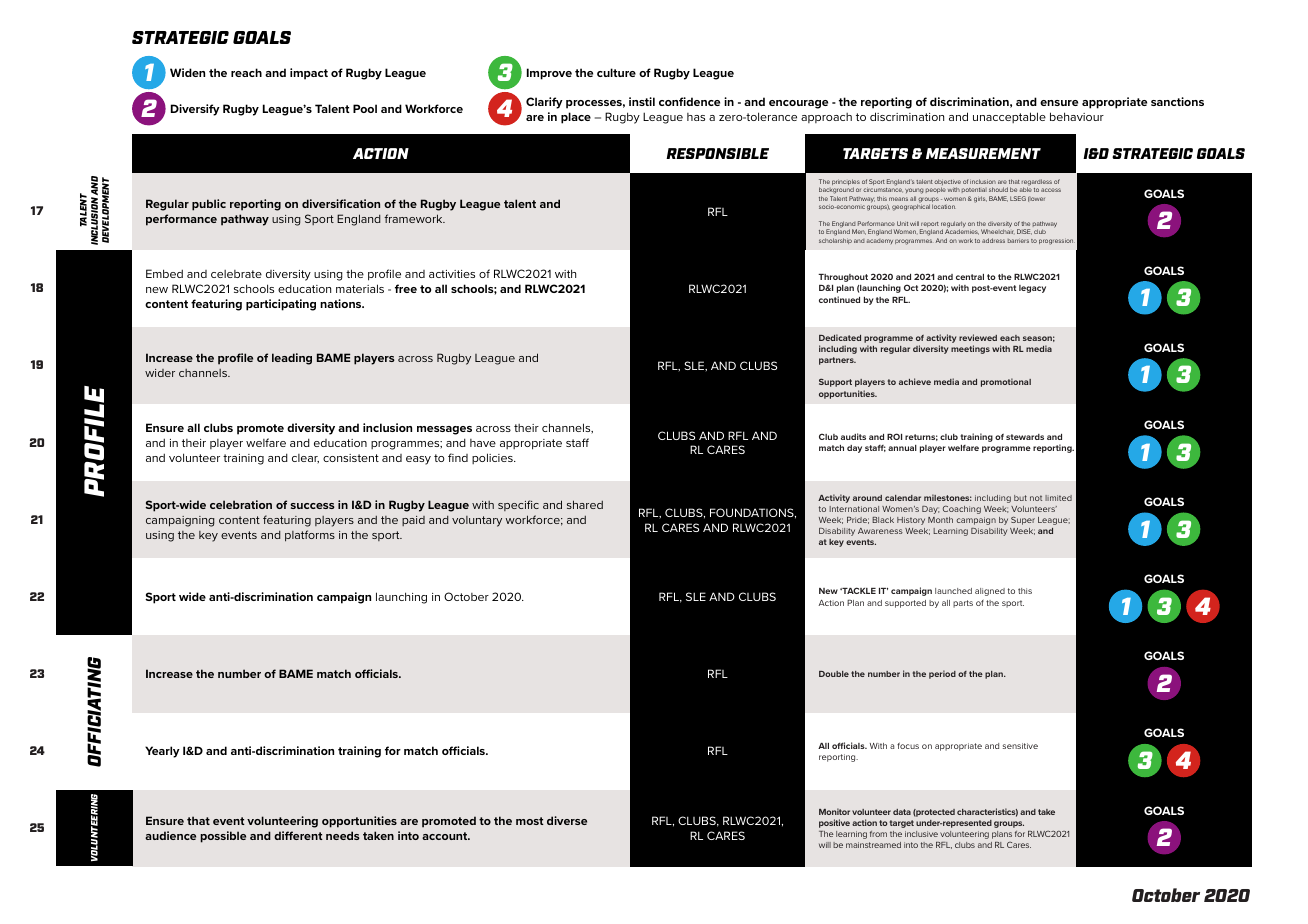 The width and height of the page is (1308, 924). I want to click on impact, so click(309, 74).
